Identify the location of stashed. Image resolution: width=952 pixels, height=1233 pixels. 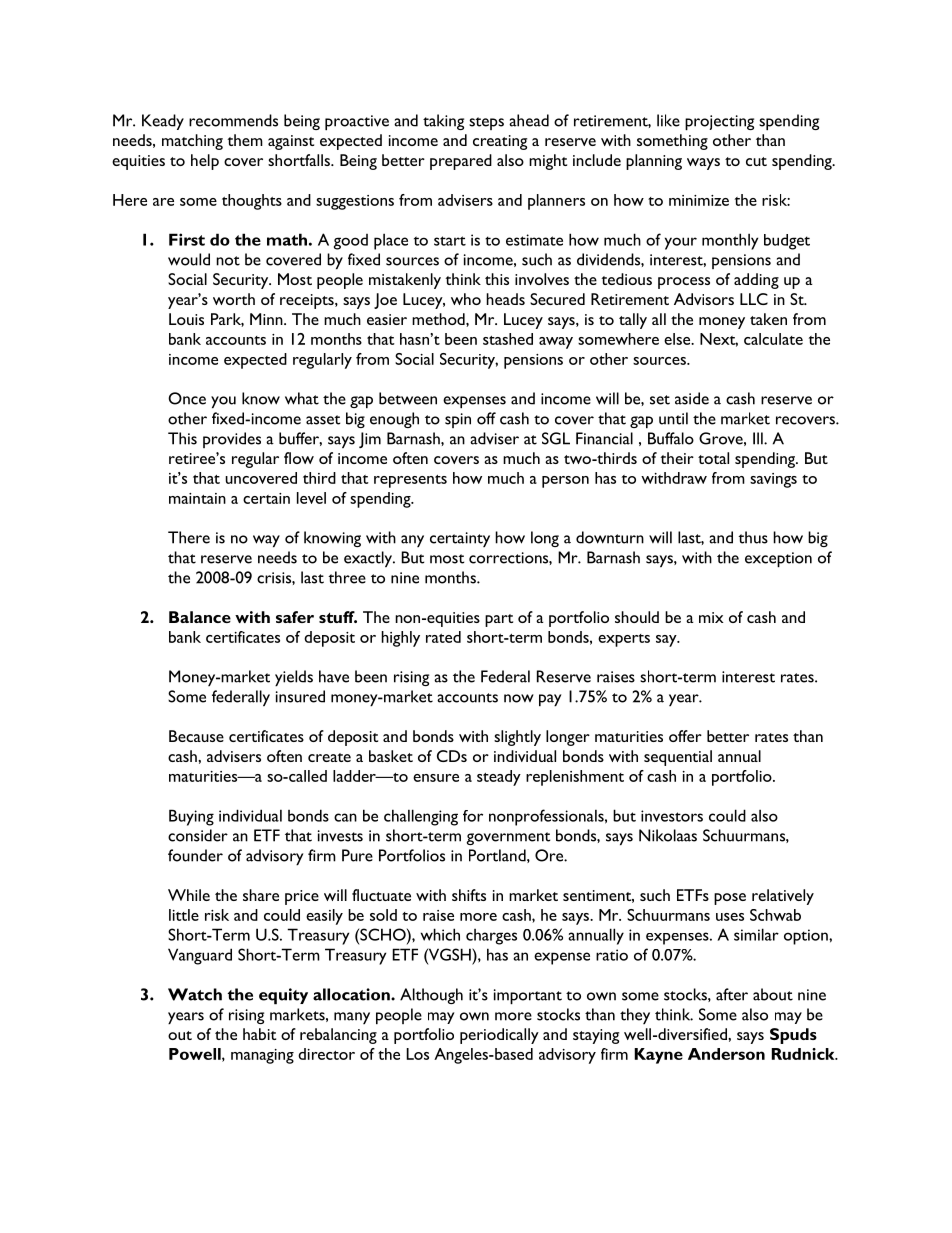
(508, 339).
